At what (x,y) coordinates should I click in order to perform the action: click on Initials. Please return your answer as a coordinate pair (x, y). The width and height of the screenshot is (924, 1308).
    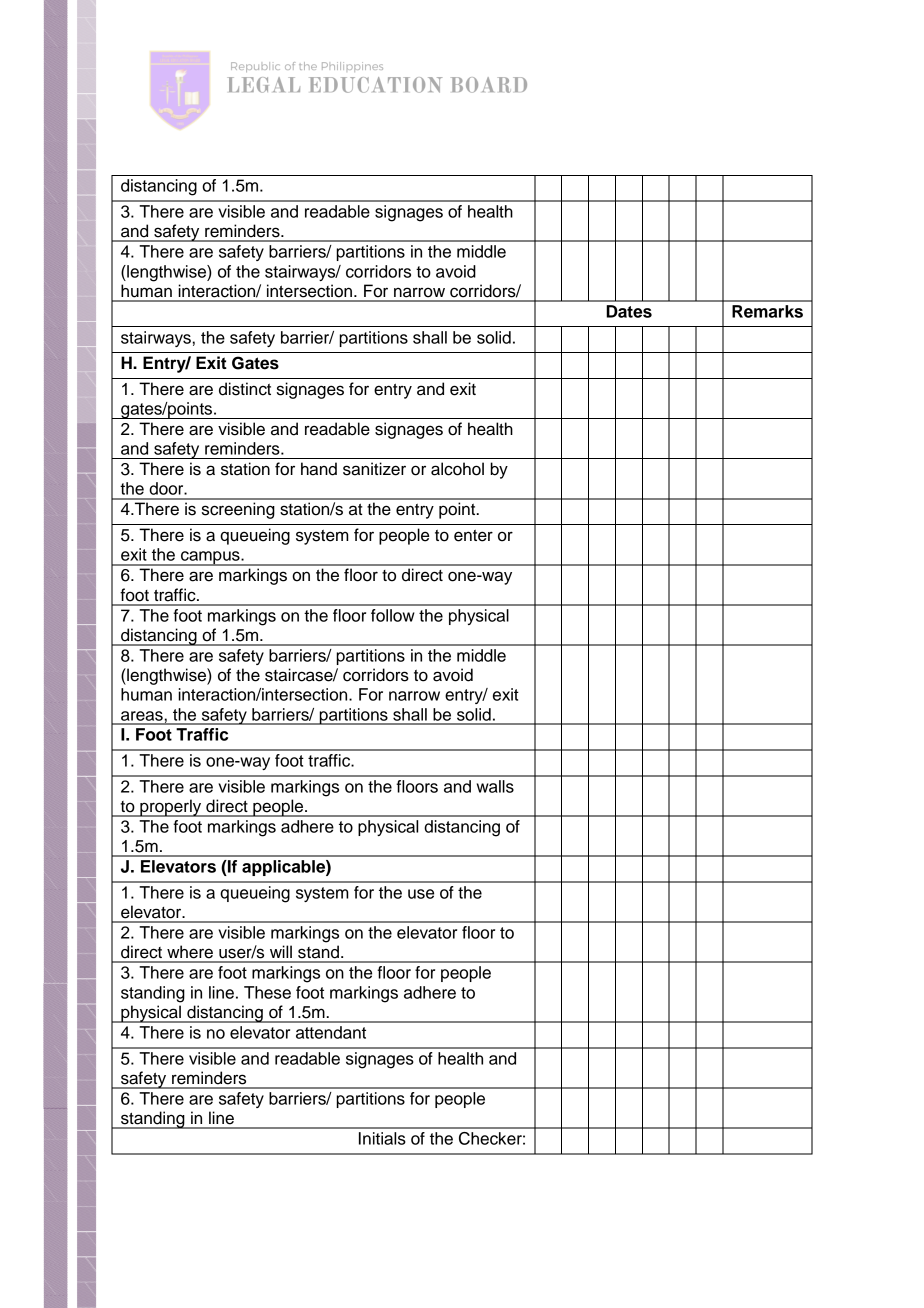
    Looking at the image, I should click on (382, 1138).
